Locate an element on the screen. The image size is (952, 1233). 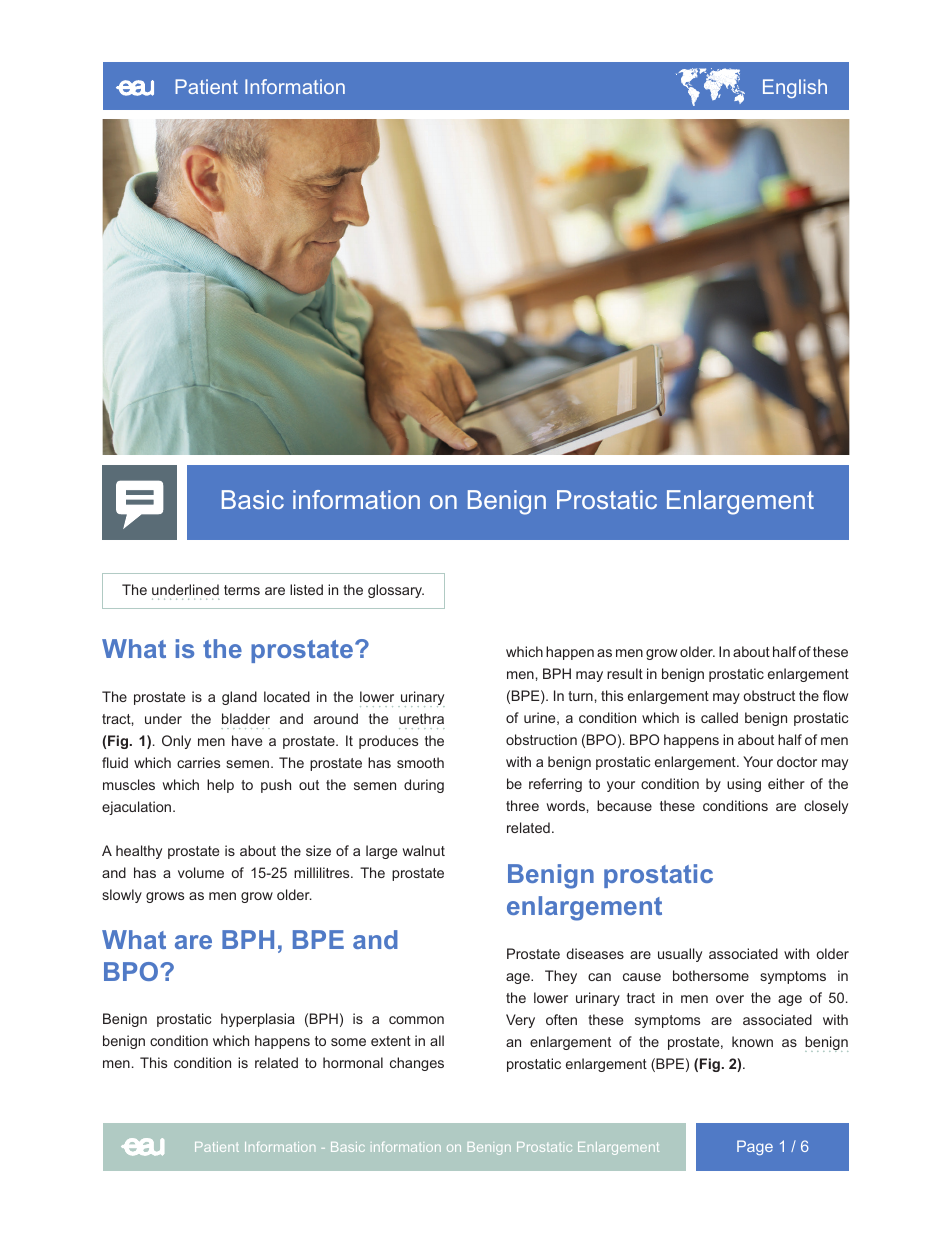
This is located at coordinates (153, 1062).
